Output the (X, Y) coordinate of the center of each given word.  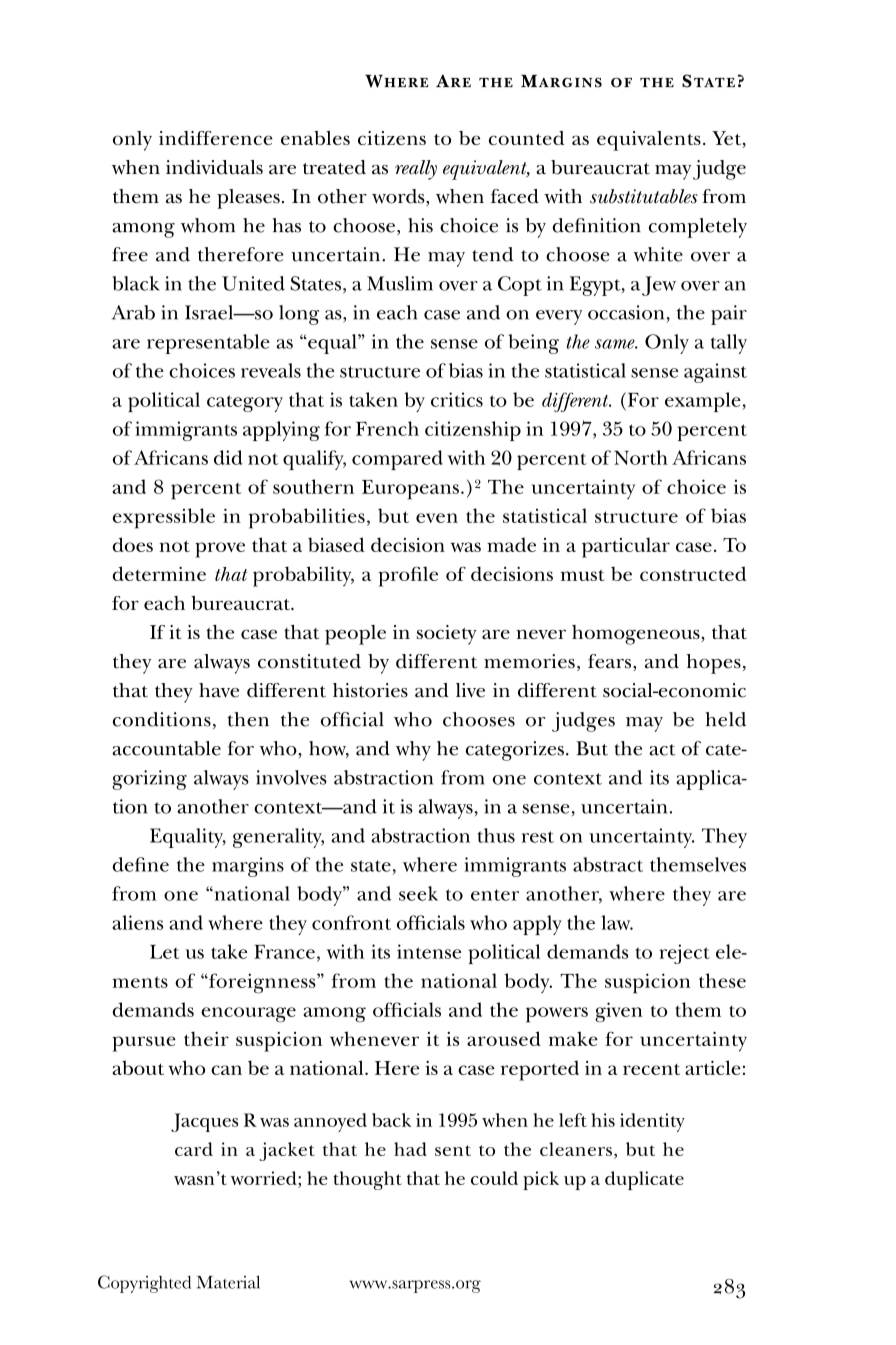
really (416, 170)
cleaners (576, 1149)
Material (228, 1282)
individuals (214, 167)
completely (698, 228)
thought (367, 1180)
